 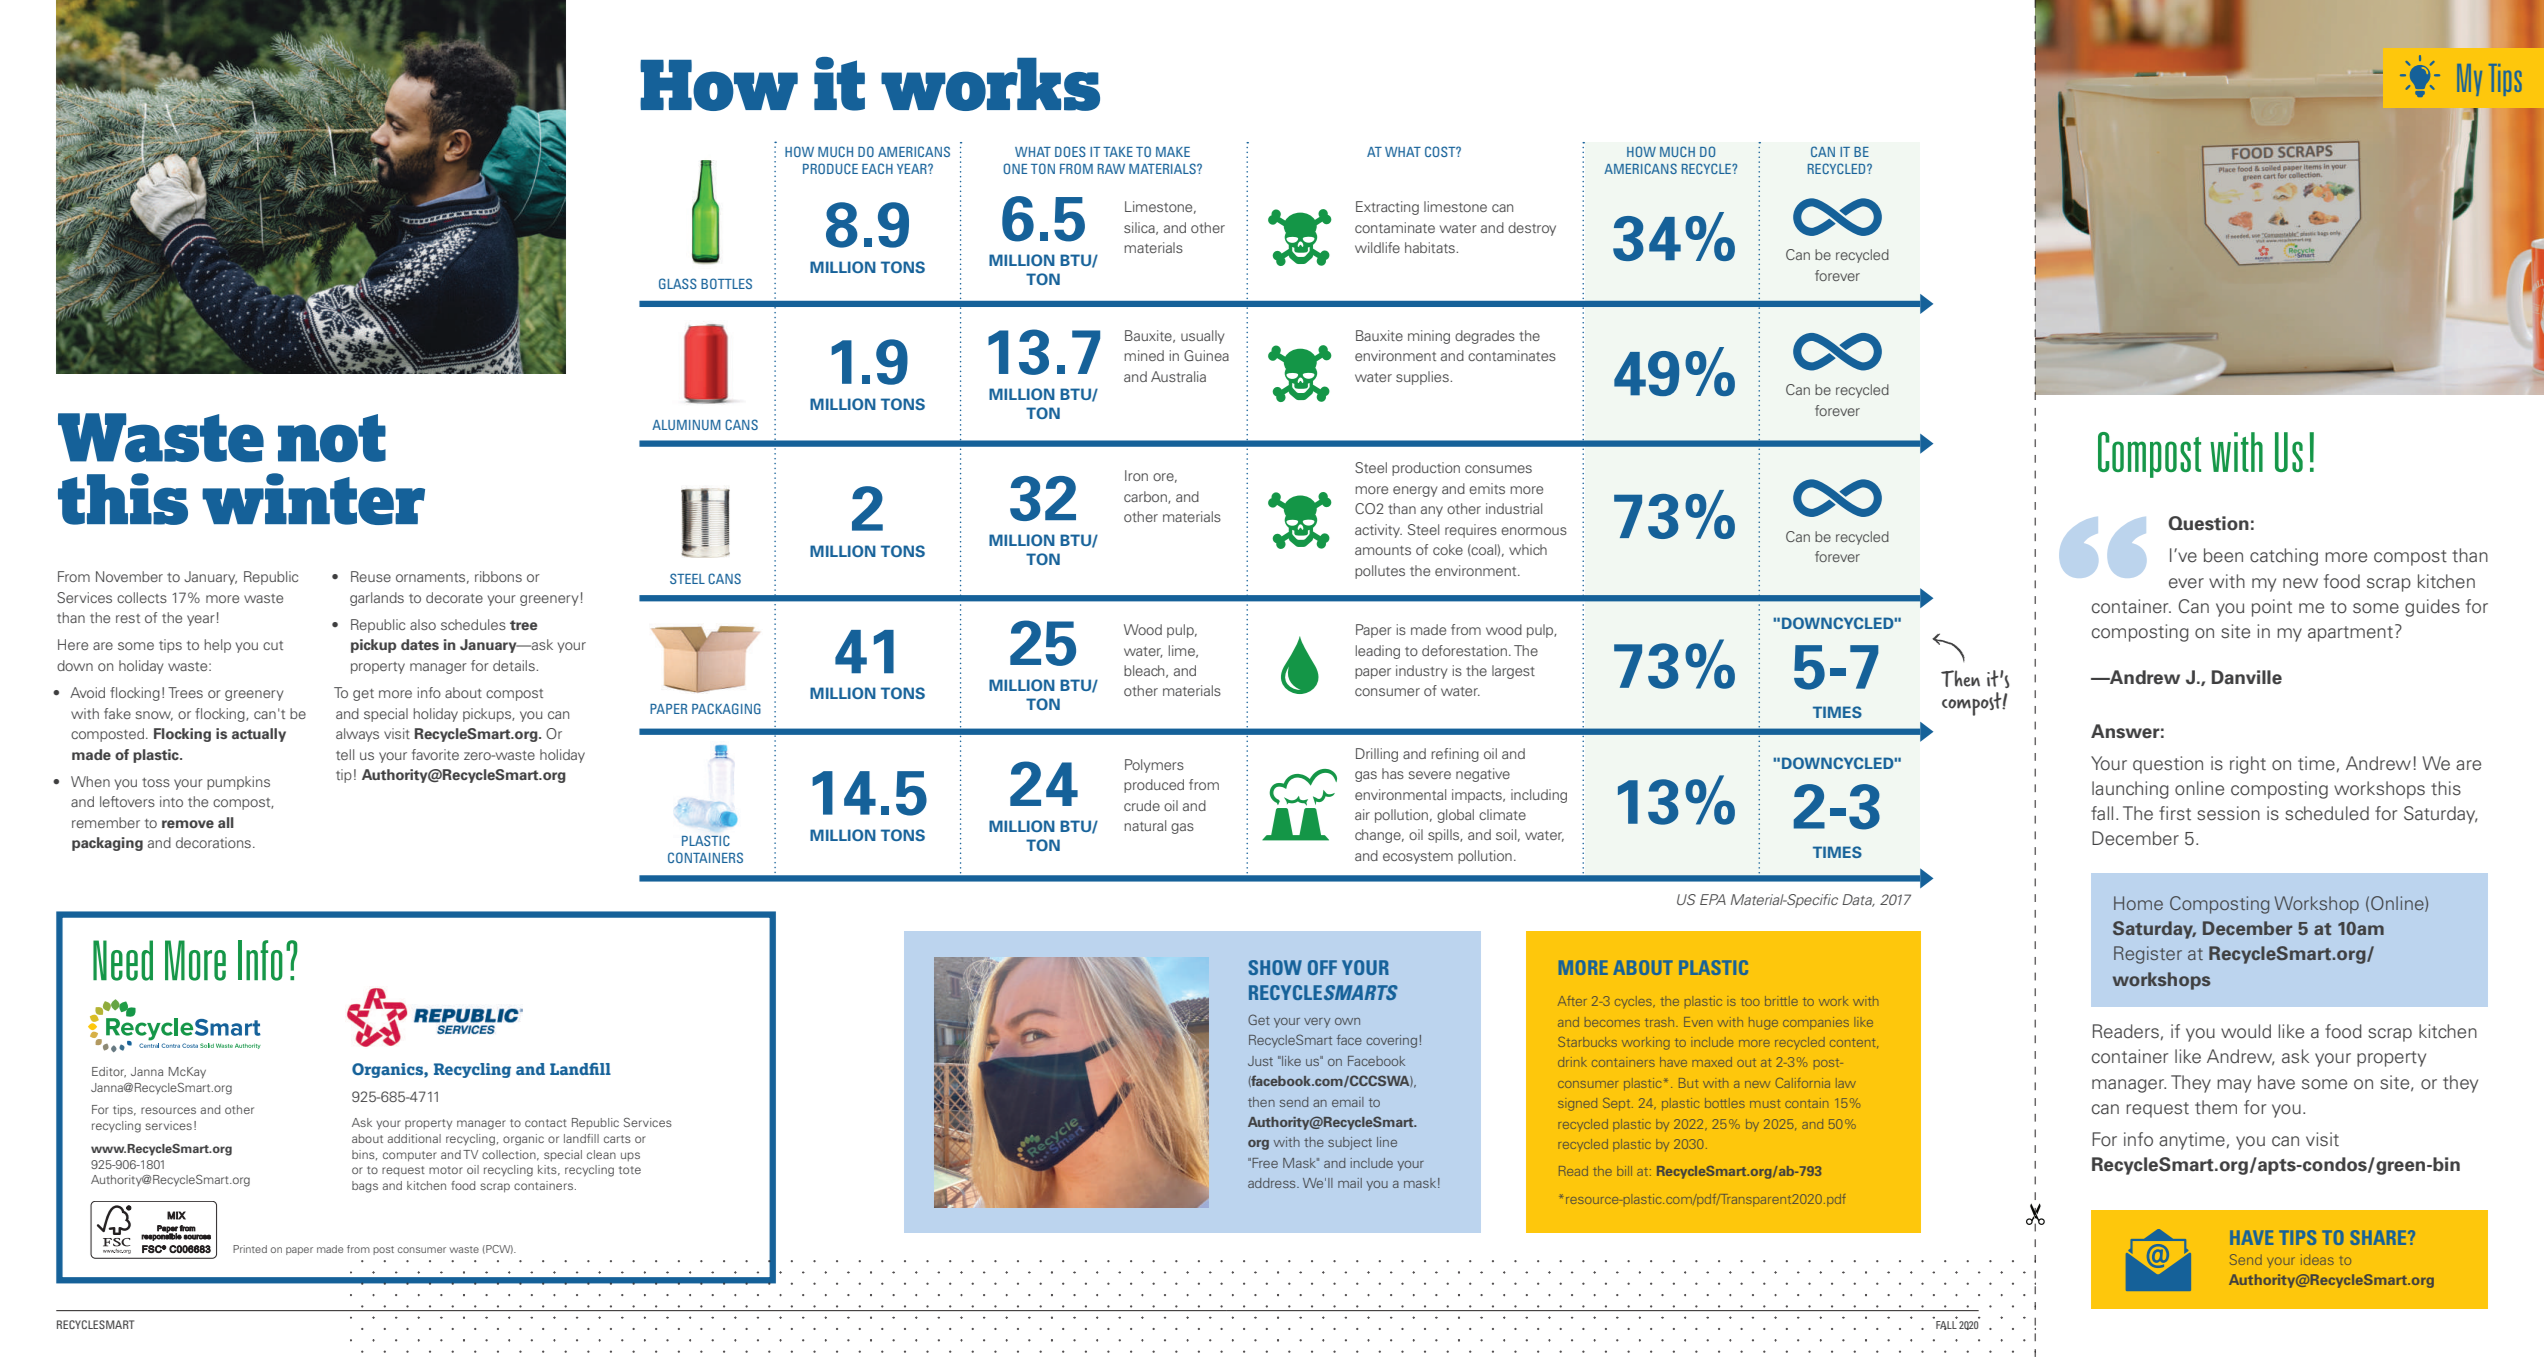 What do you see at coordinates (678, 283) in the image?
I see `GLASS` at bounding box center [678, 283].
